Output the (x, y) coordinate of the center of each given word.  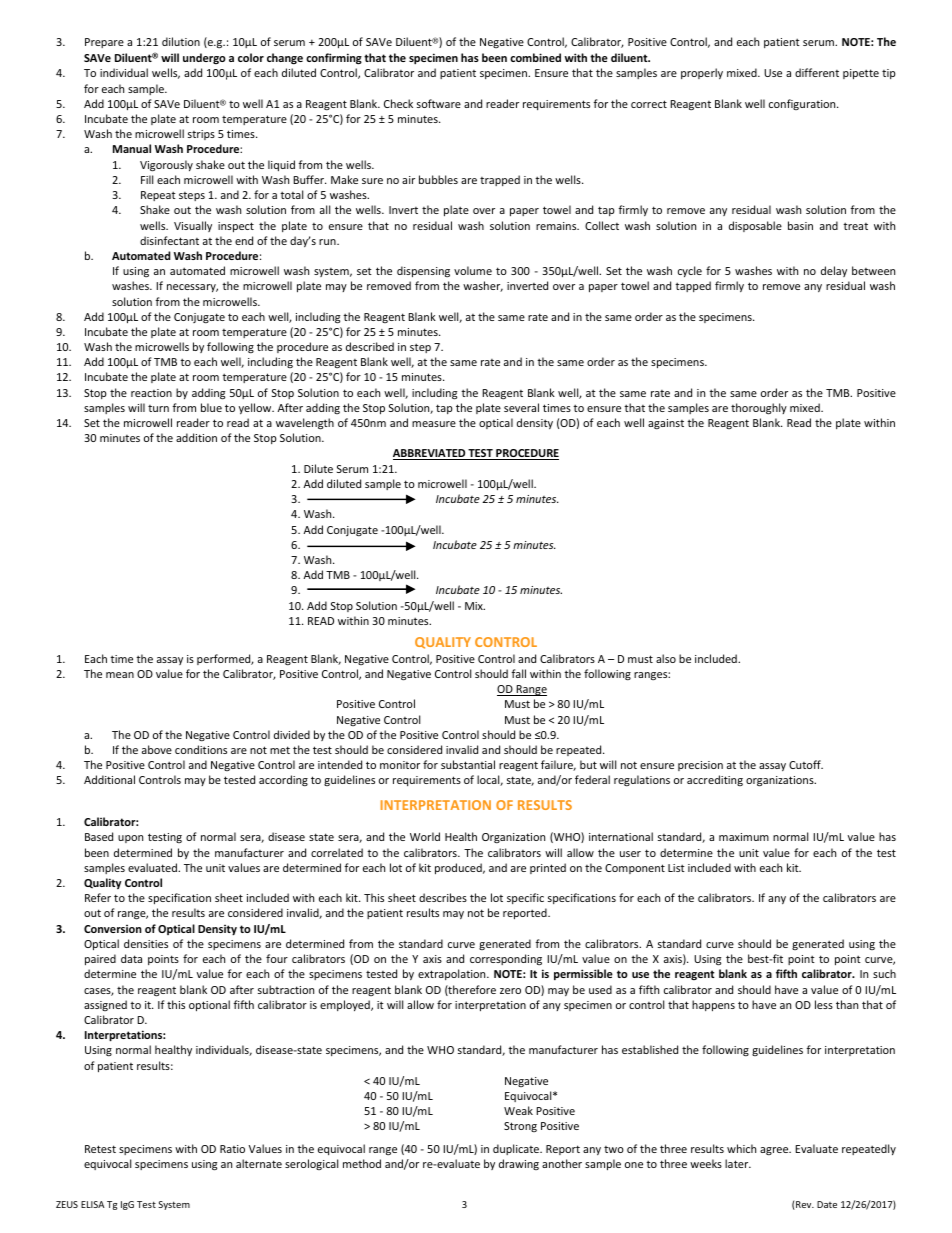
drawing (519, 1164)
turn (158, 408)
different (817, 72)
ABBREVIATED (430, 454)
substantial (468, 764)
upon (130, 839)
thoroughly (759, 409)
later (738, 1163)
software (439, 103)
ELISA (93, 1204)
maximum (744, 837)
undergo (204, 58)
